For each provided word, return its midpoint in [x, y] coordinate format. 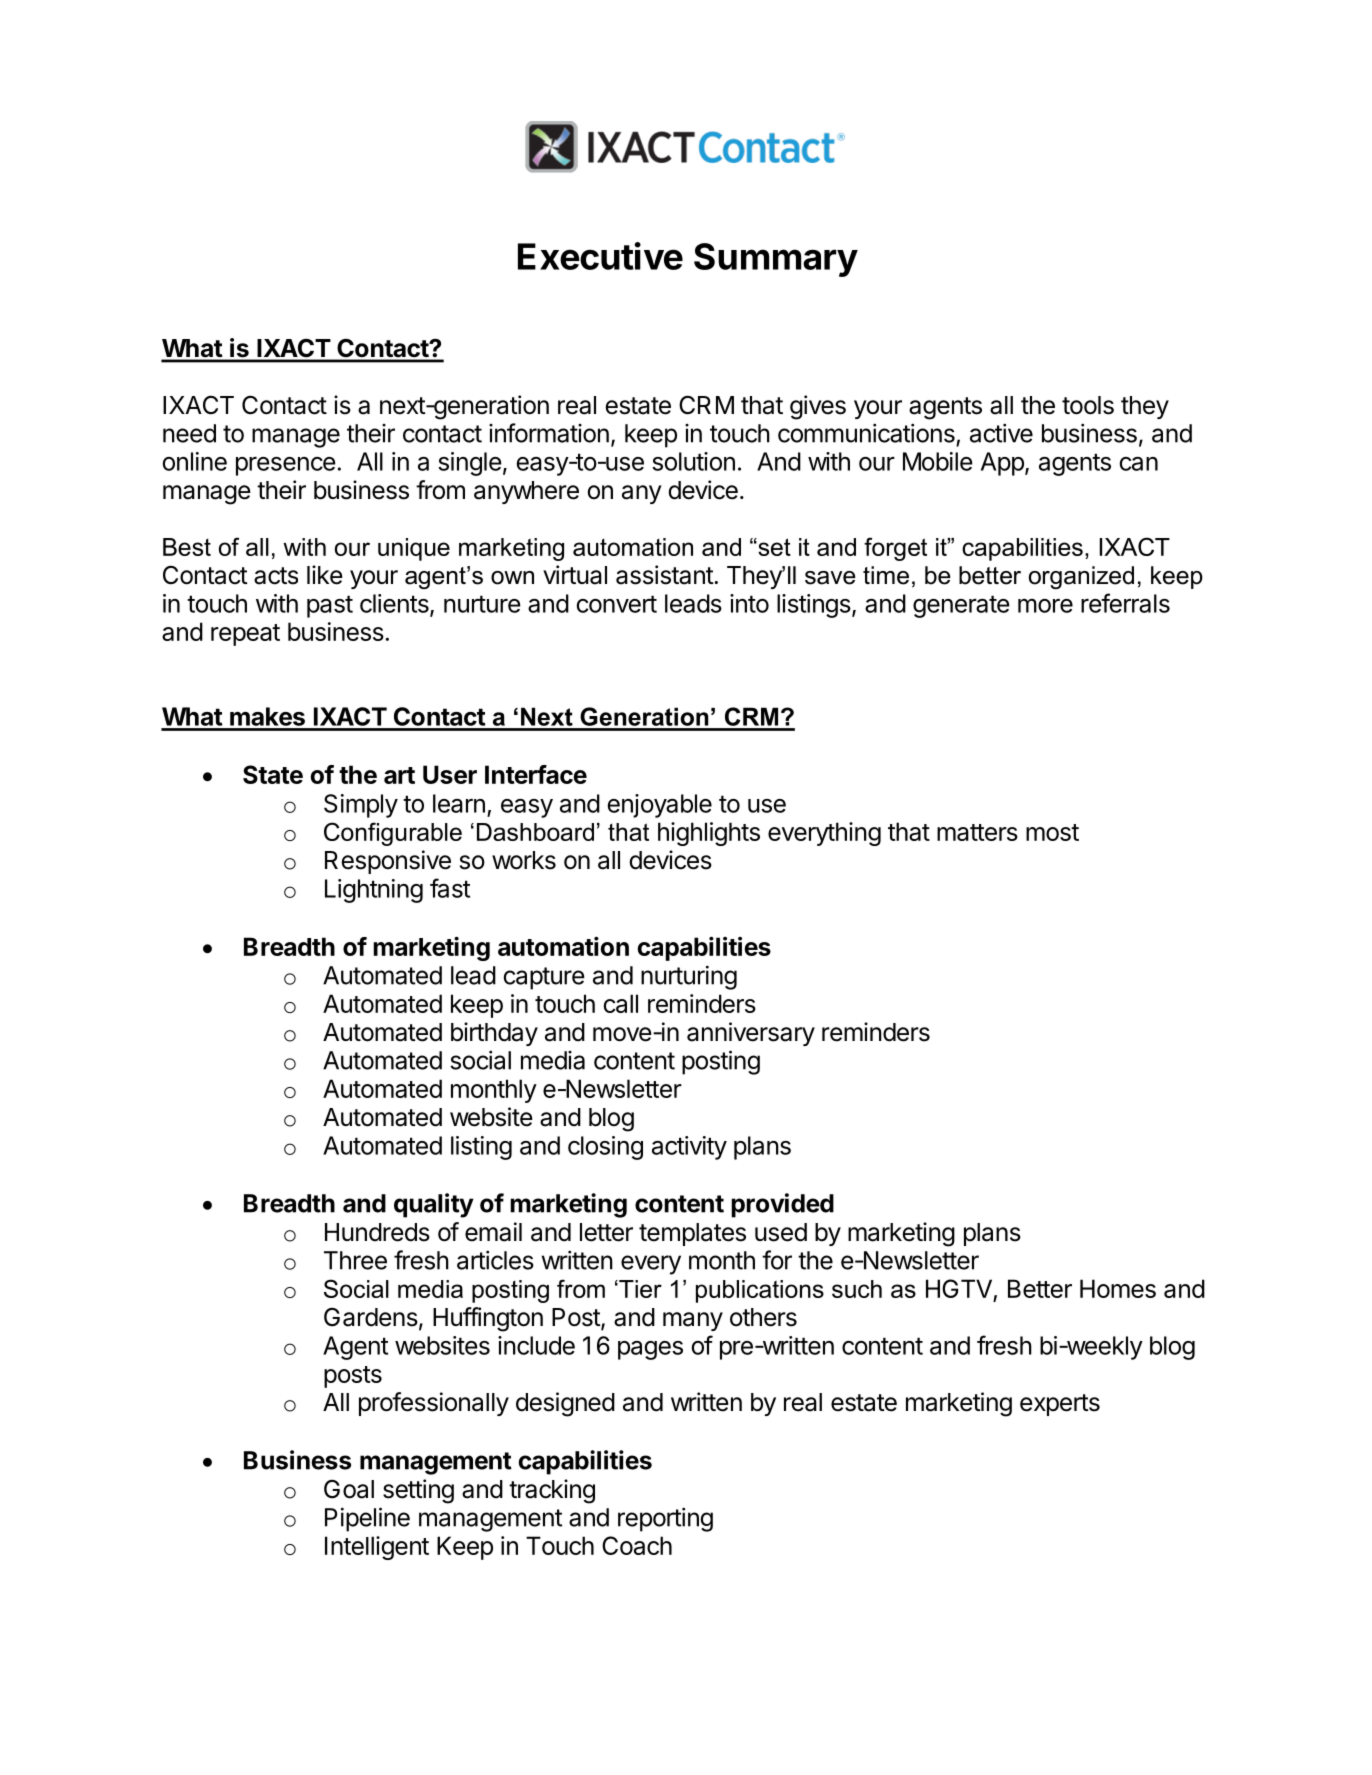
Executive [600, 256]
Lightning [374, 891]
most [1052, 832]
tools [1088, 405]
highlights [709, 834]
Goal [349, 1489]
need [189, 433]
